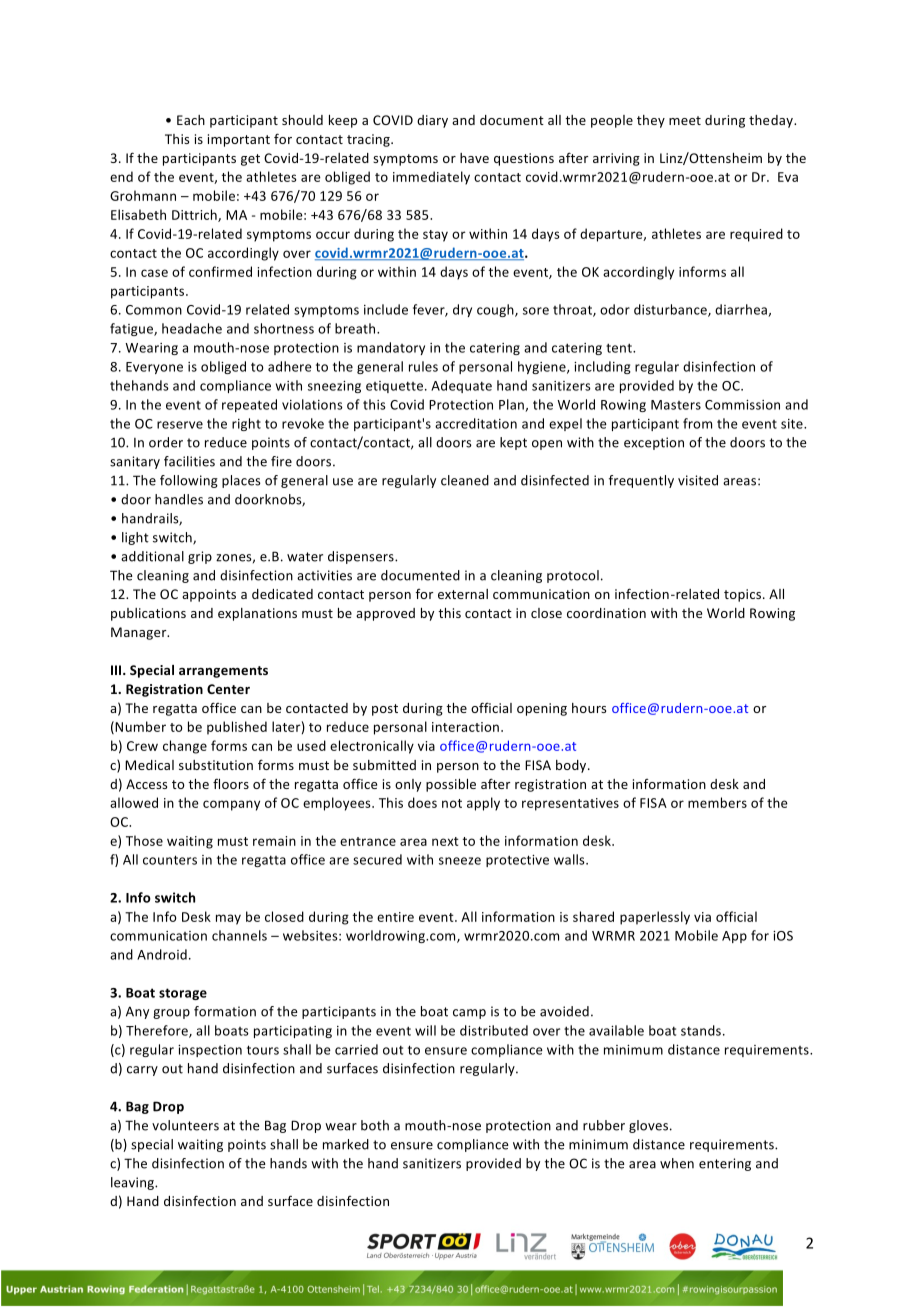 This image has width=924, height=1308. I want to click on counters, so click(170, 860).
